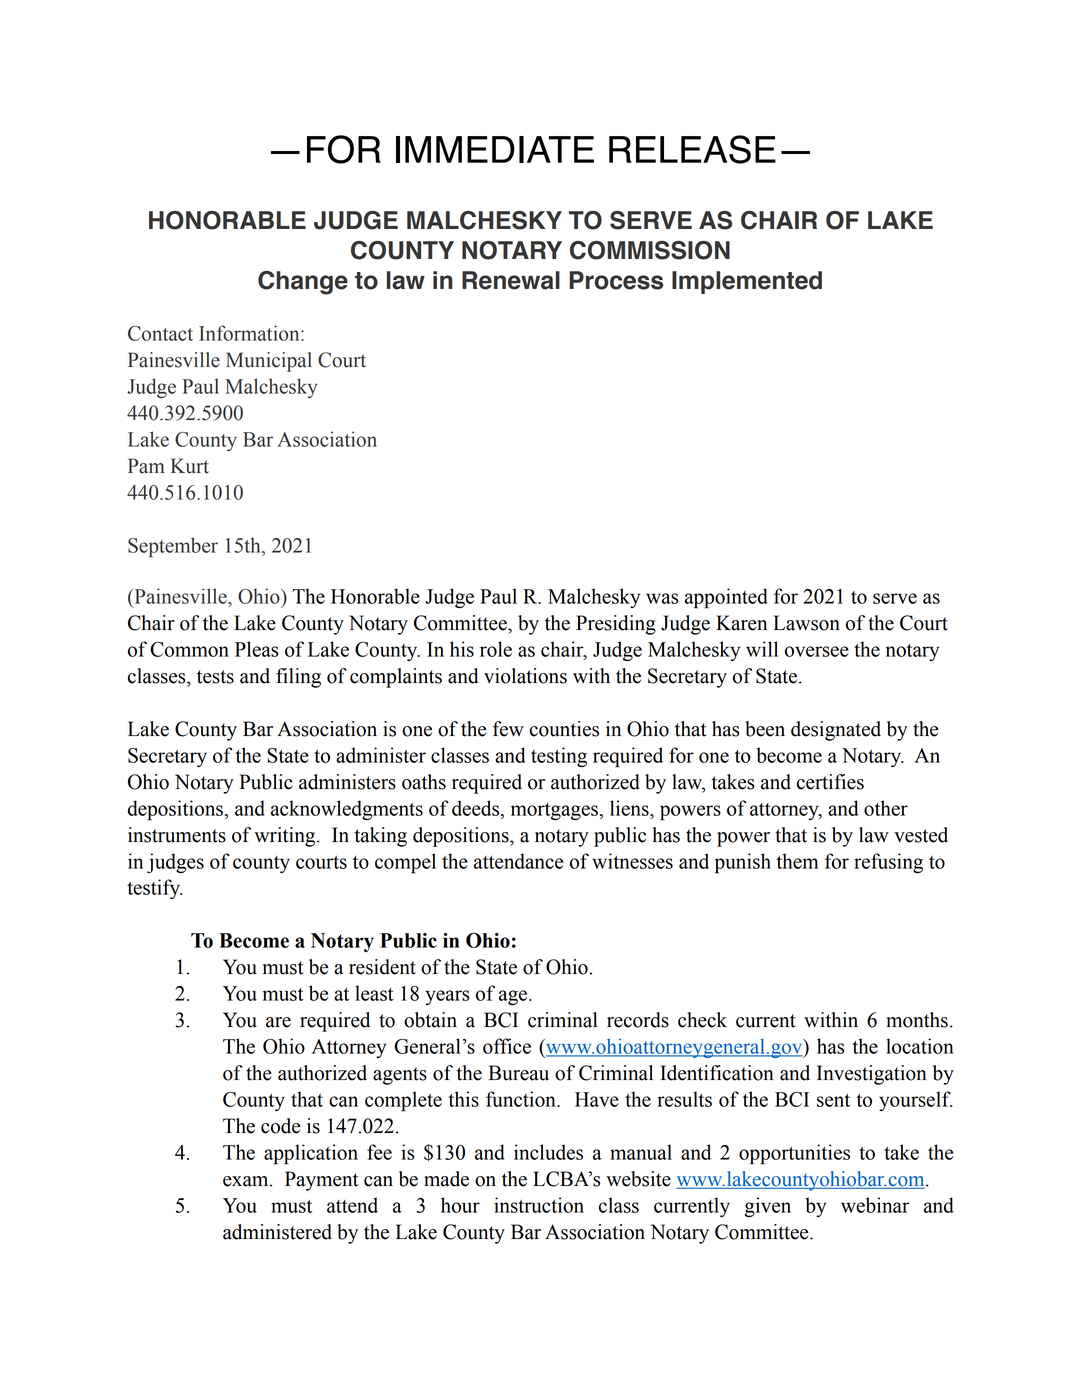 The height and width of the screenshot is (1398, 1081). I want to click on Change, so click(303, 283).
